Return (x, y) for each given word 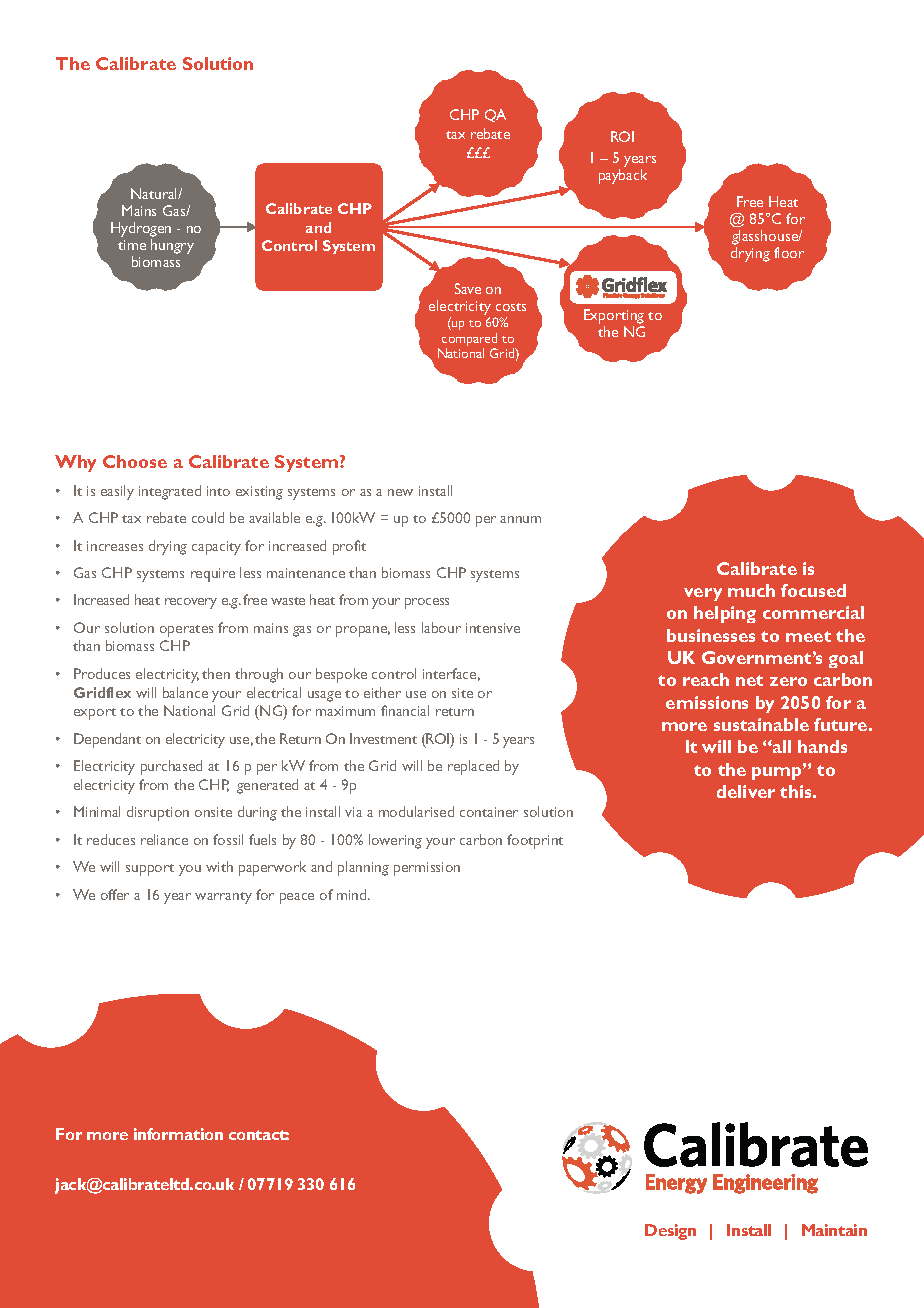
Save (468, 288)
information (178, 1134)
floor (789, 252)
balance (185, 692)
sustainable (761, 724)
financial (405, 710)
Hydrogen (141, 229)
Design (670, 1232)
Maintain (834, 1230)
